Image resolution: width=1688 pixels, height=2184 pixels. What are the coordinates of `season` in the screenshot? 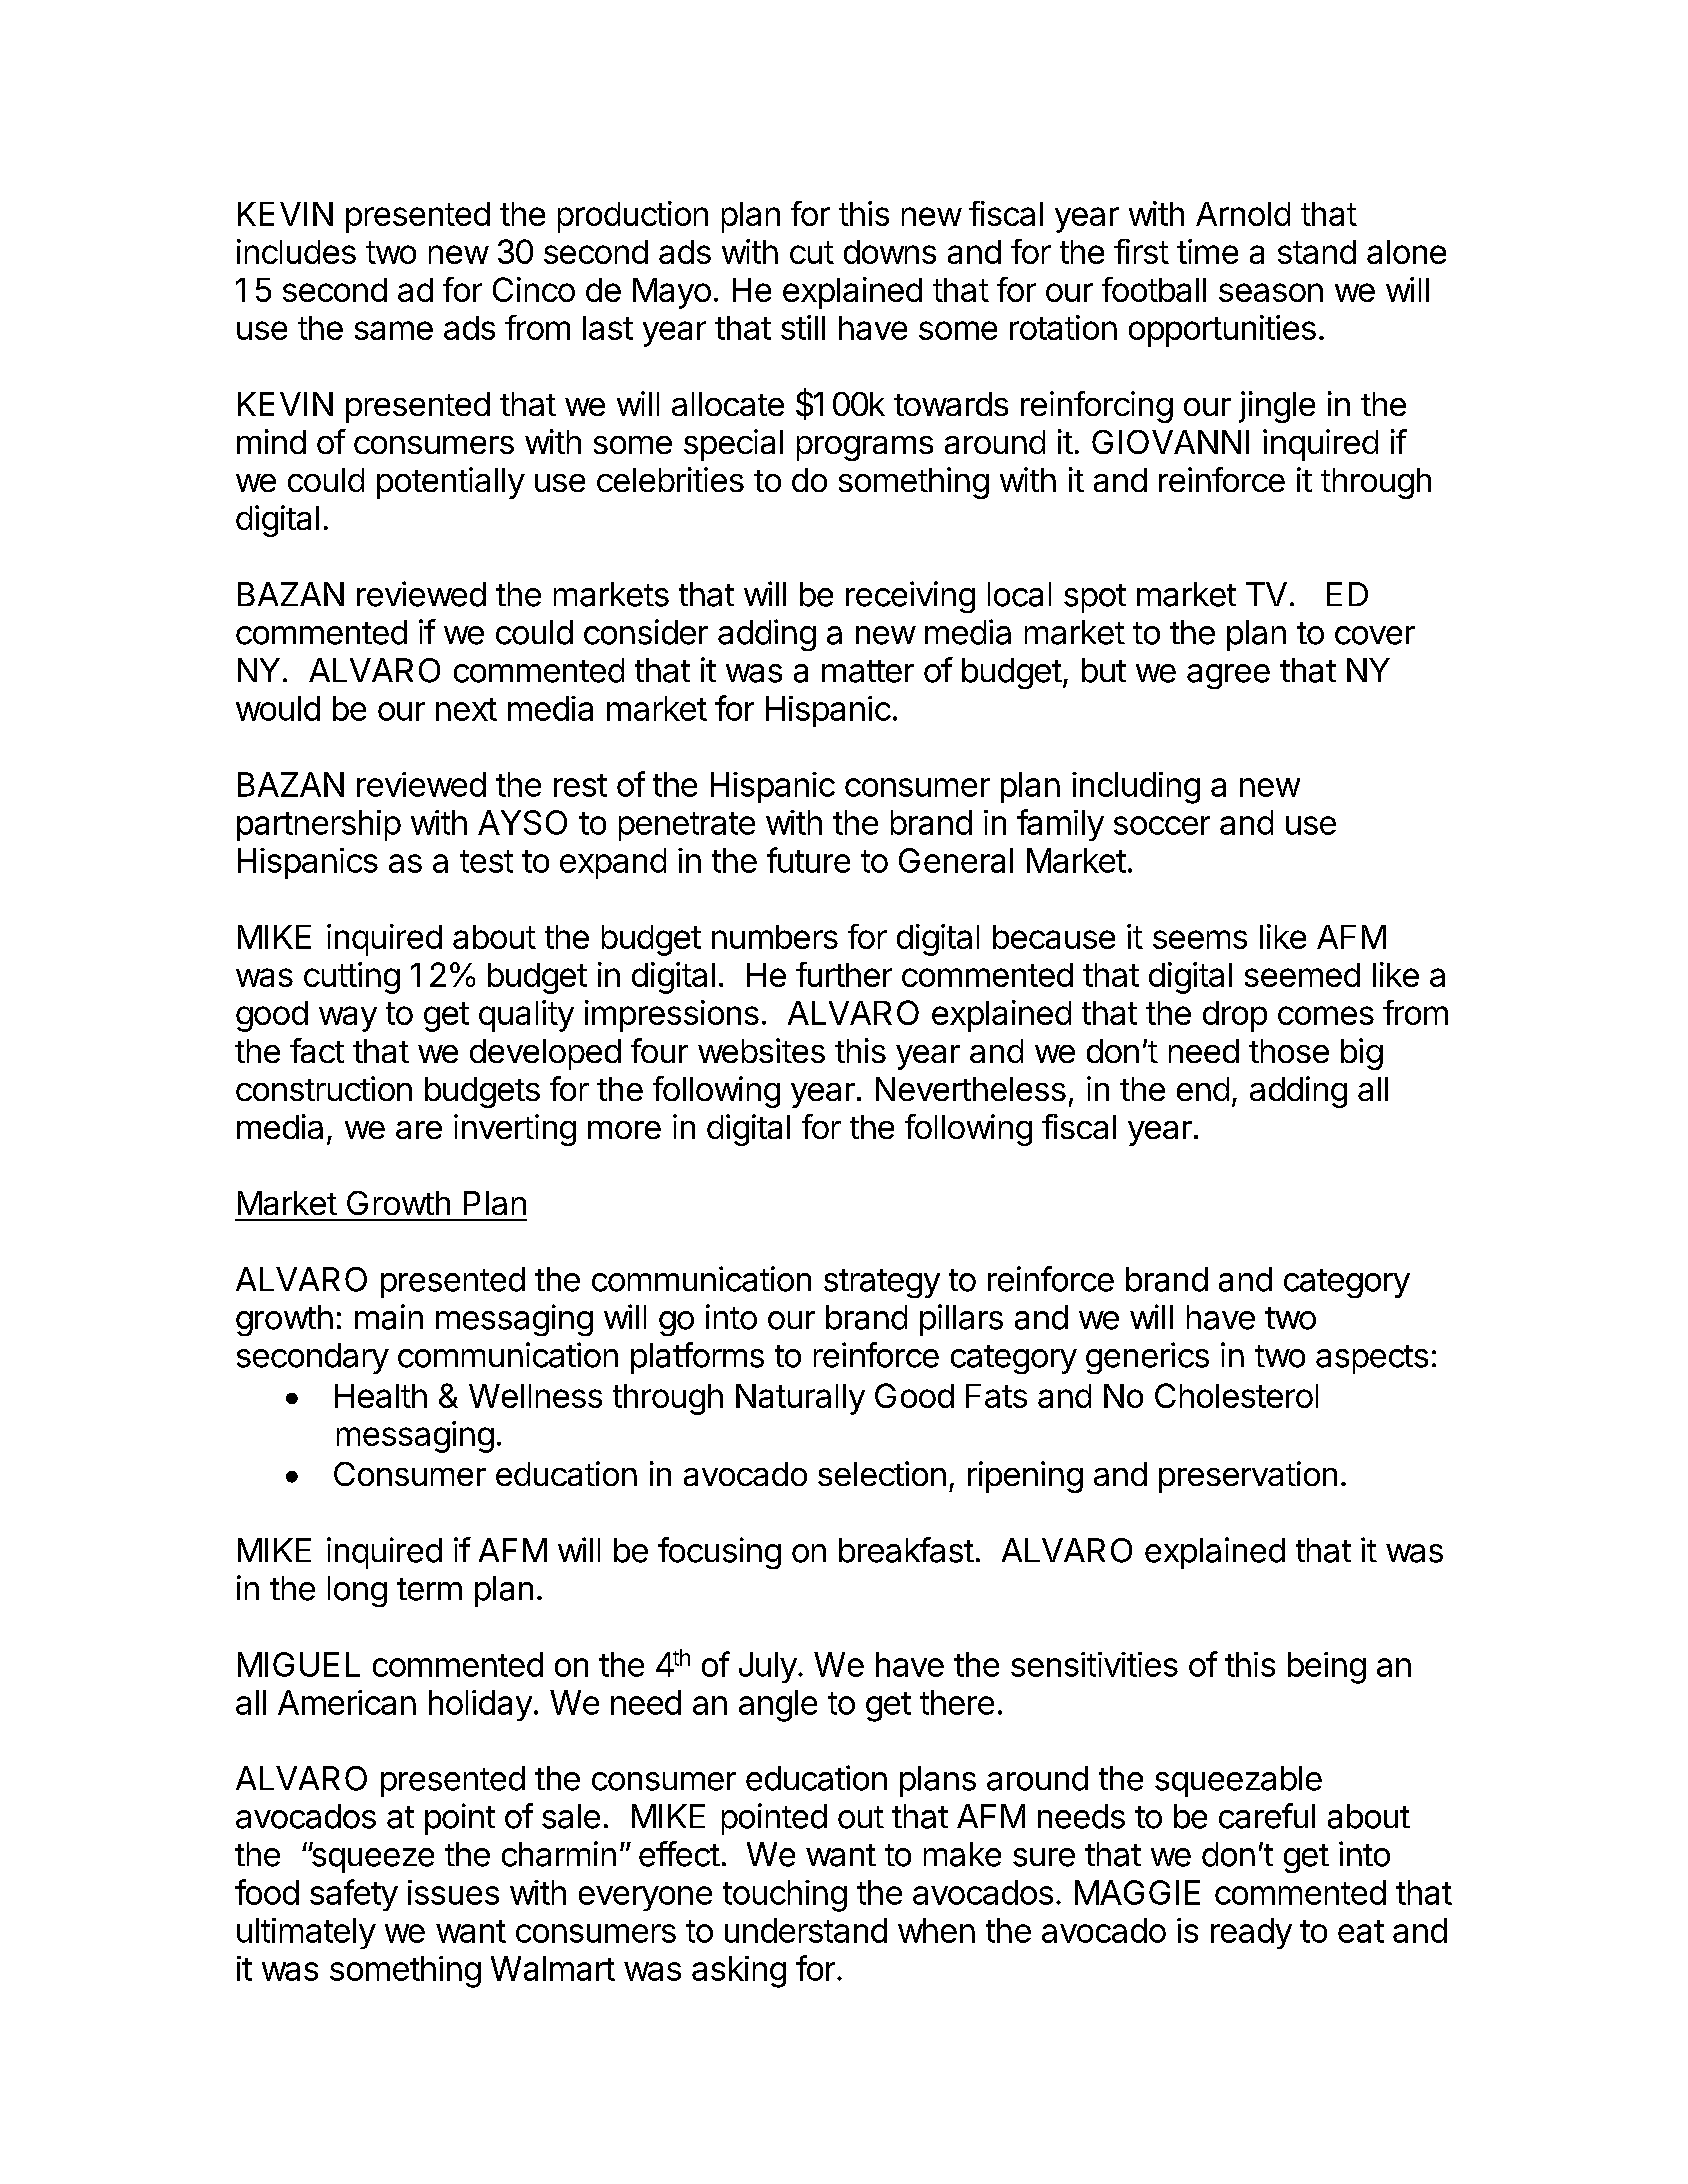 It's located at (1271, 292).
